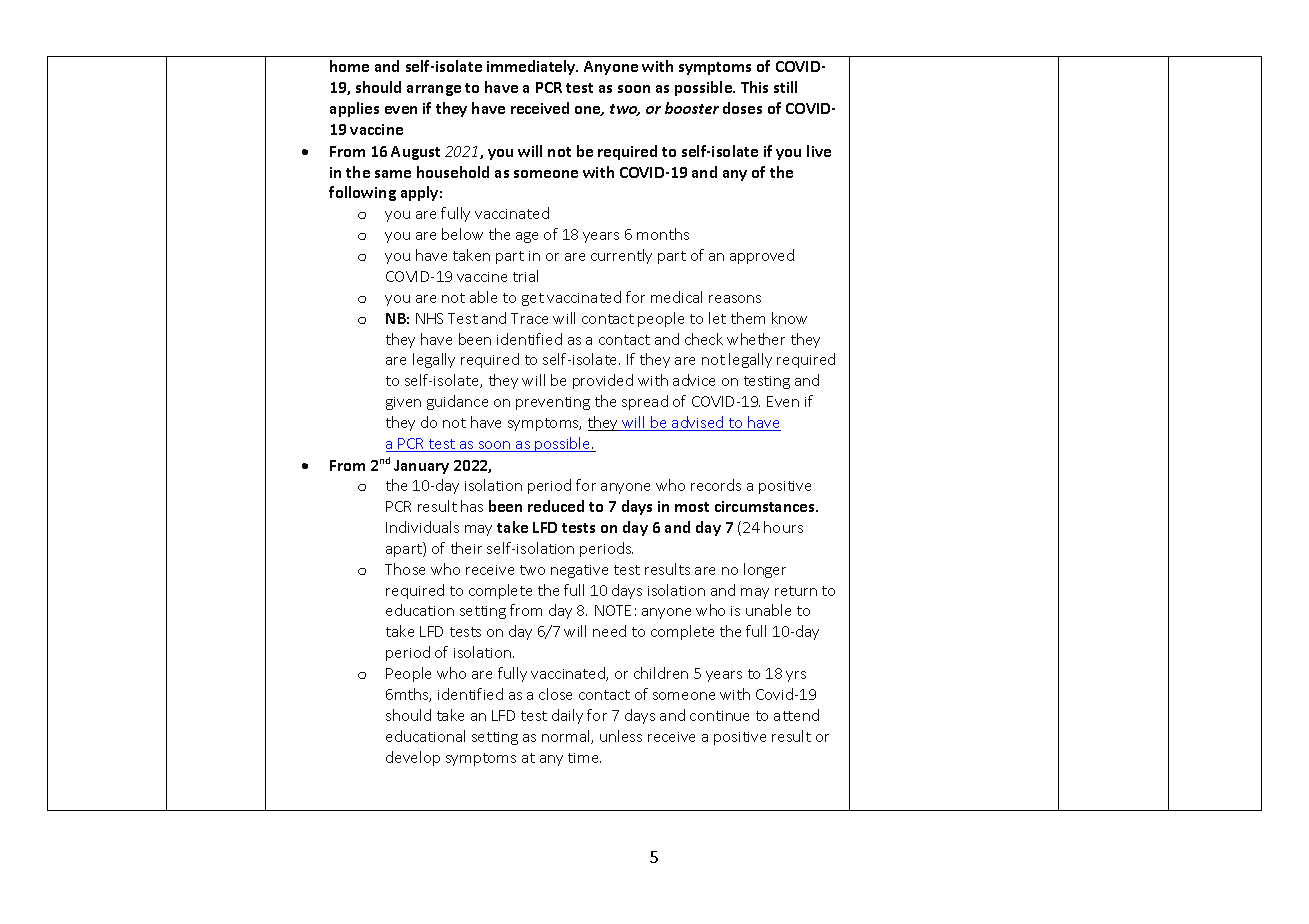  I want to click on This, so click(754, 87).
